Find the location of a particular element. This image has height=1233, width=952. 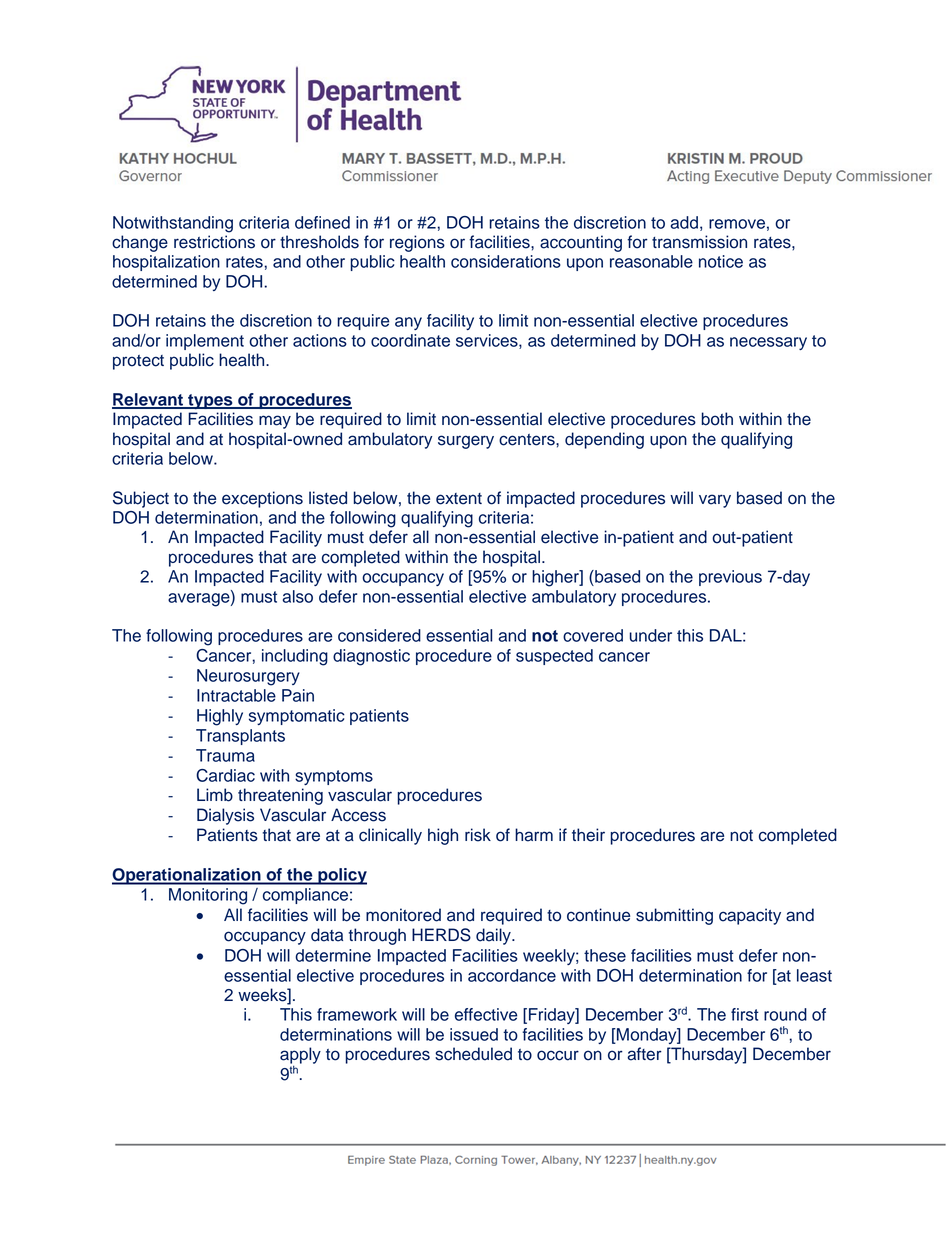

exceptions is located at coordinates (262, 499).
